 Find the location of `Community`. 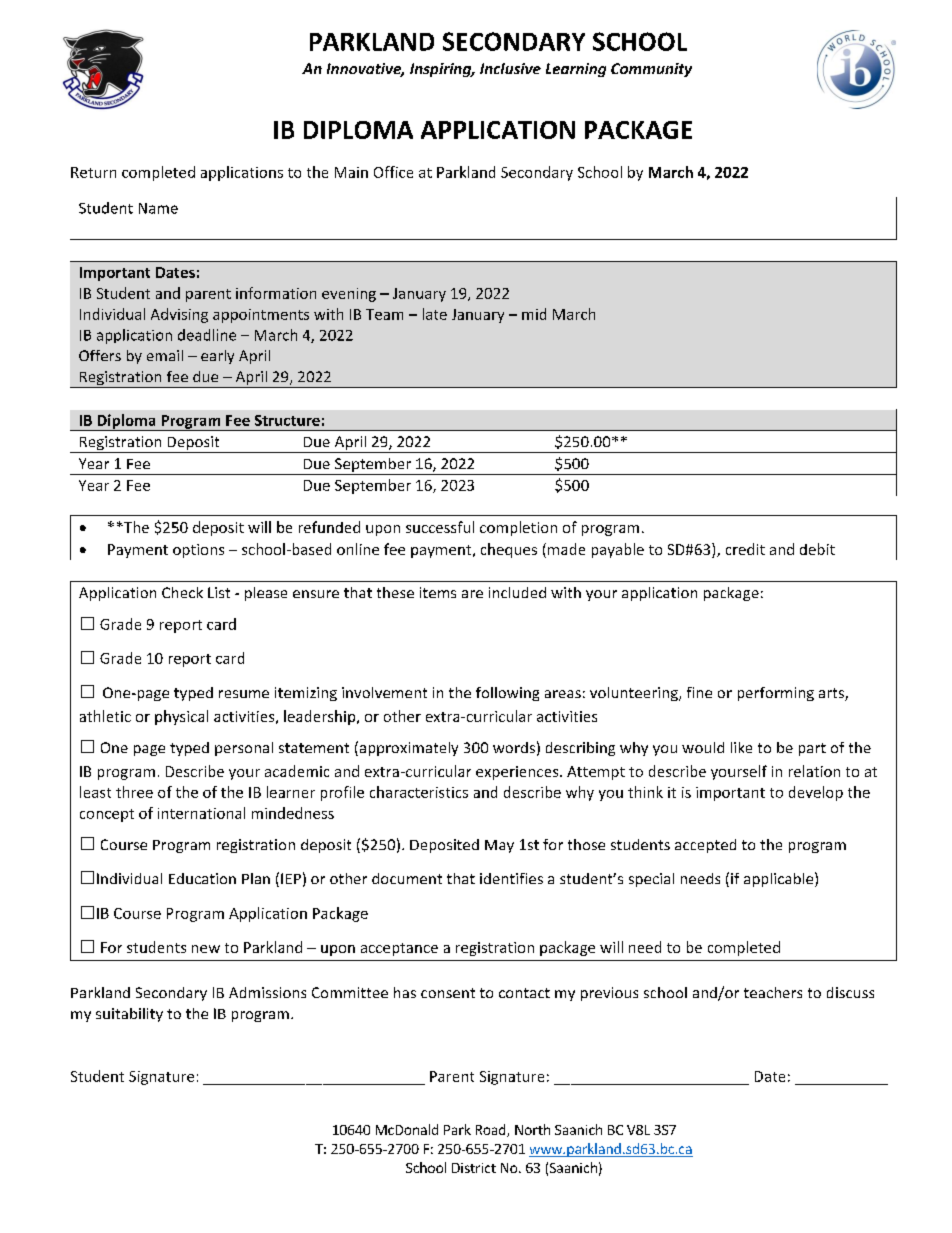

Community is located at coordinates (651, 70).
